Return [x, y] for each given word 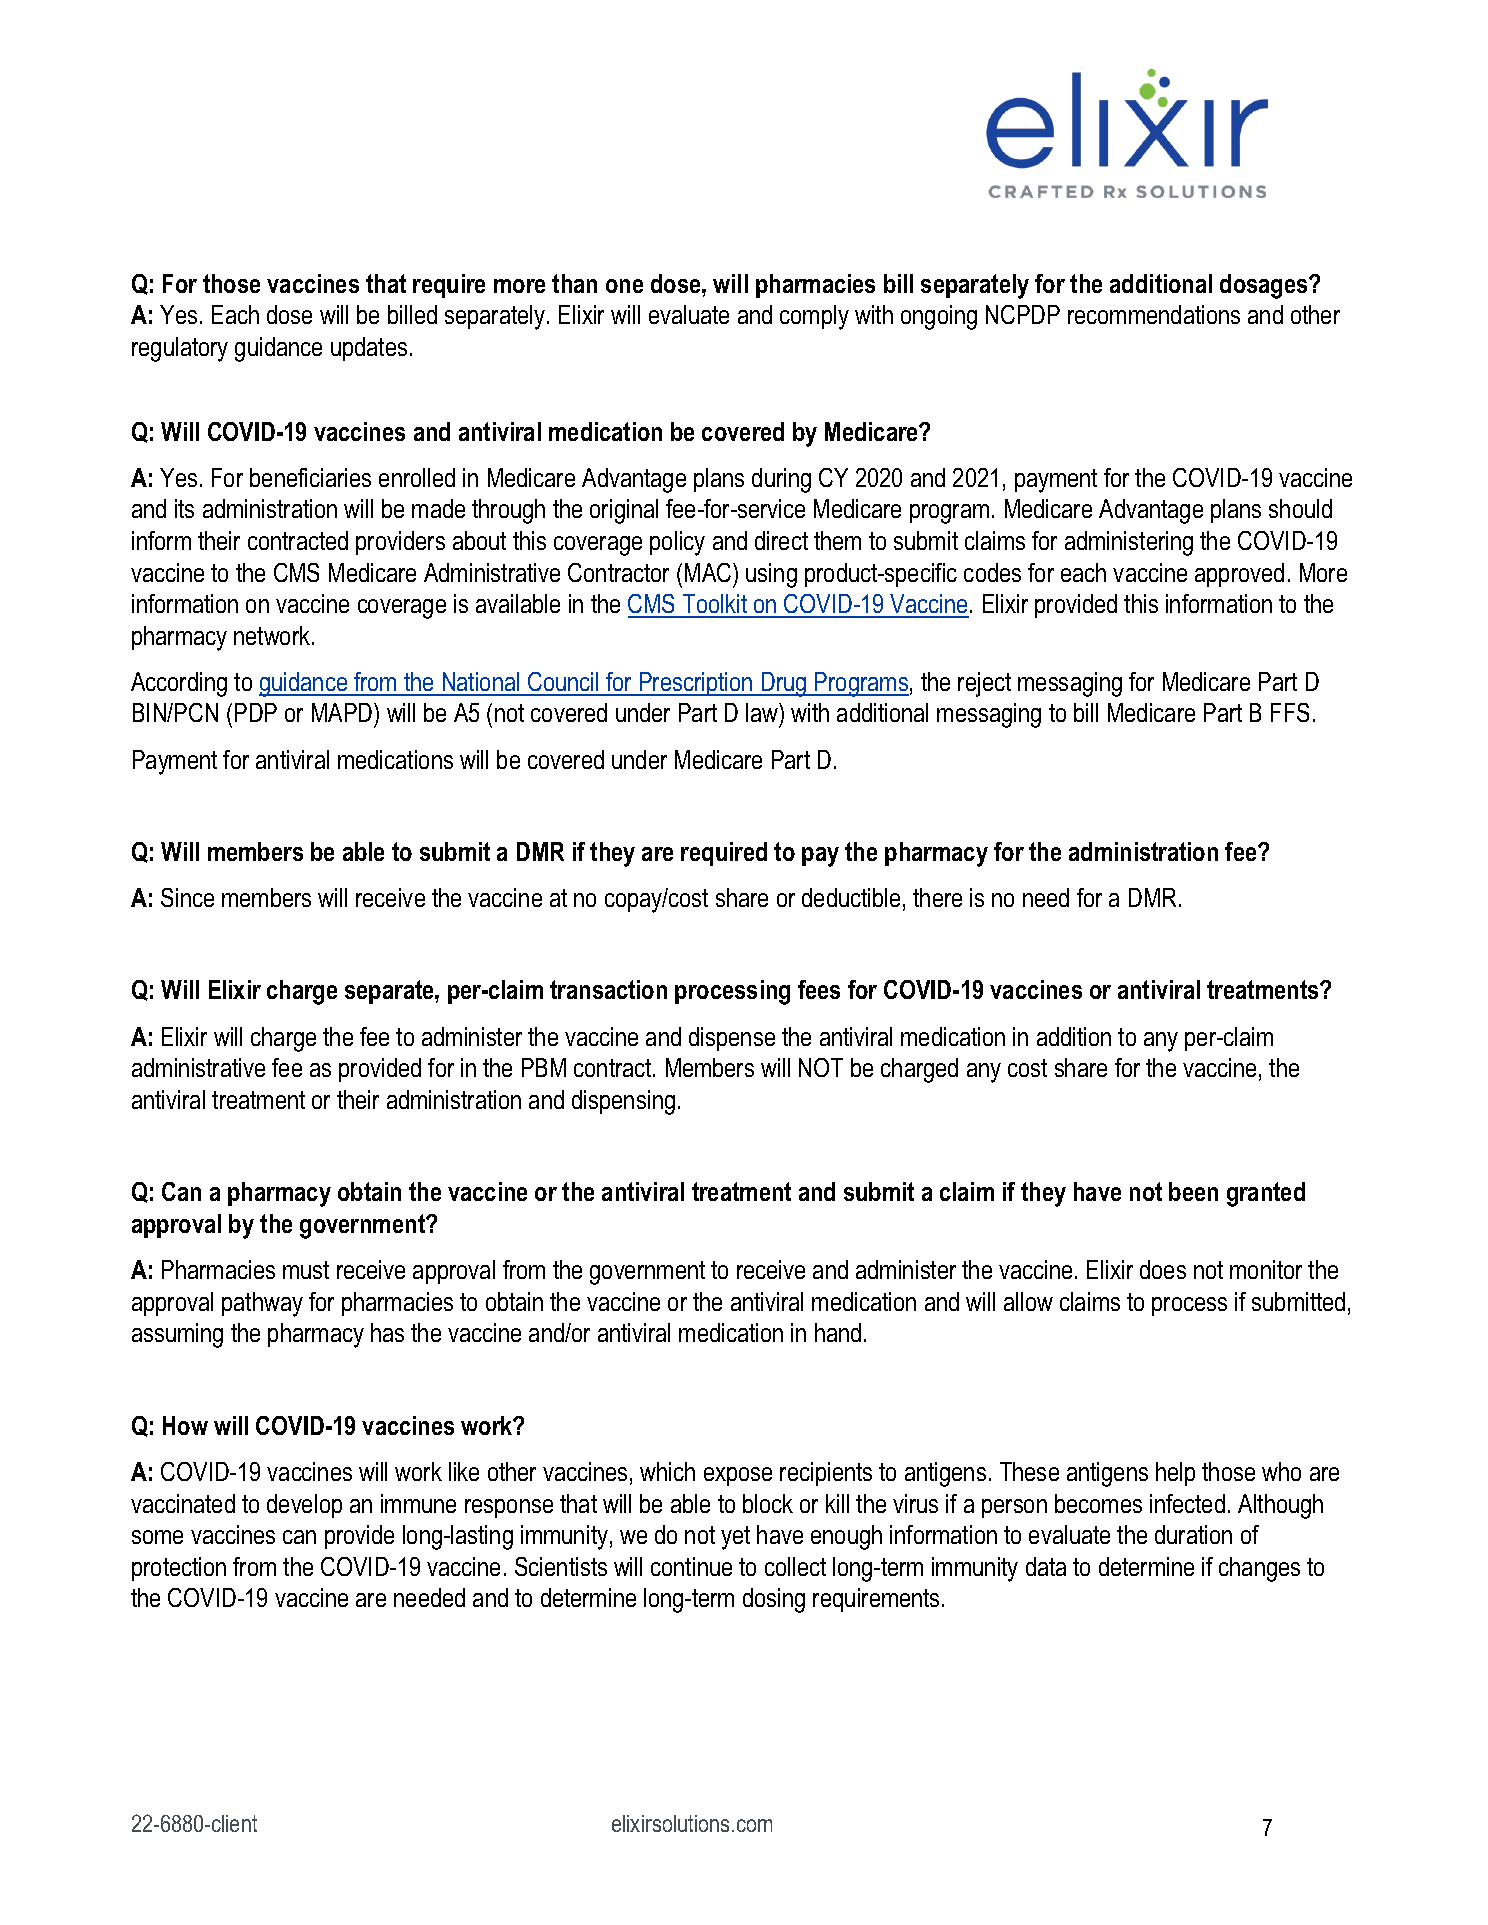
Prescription [696, 684]
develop [304, 1506]
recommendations [1154, 314]
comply [814, 317]
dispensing [623, 1102]
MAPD [343, 712]
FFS [1290, 712]
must [306, 1270]
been [1193, 1191]
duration [1193, 1534]
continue [691, 1566]
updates [369, 349]
